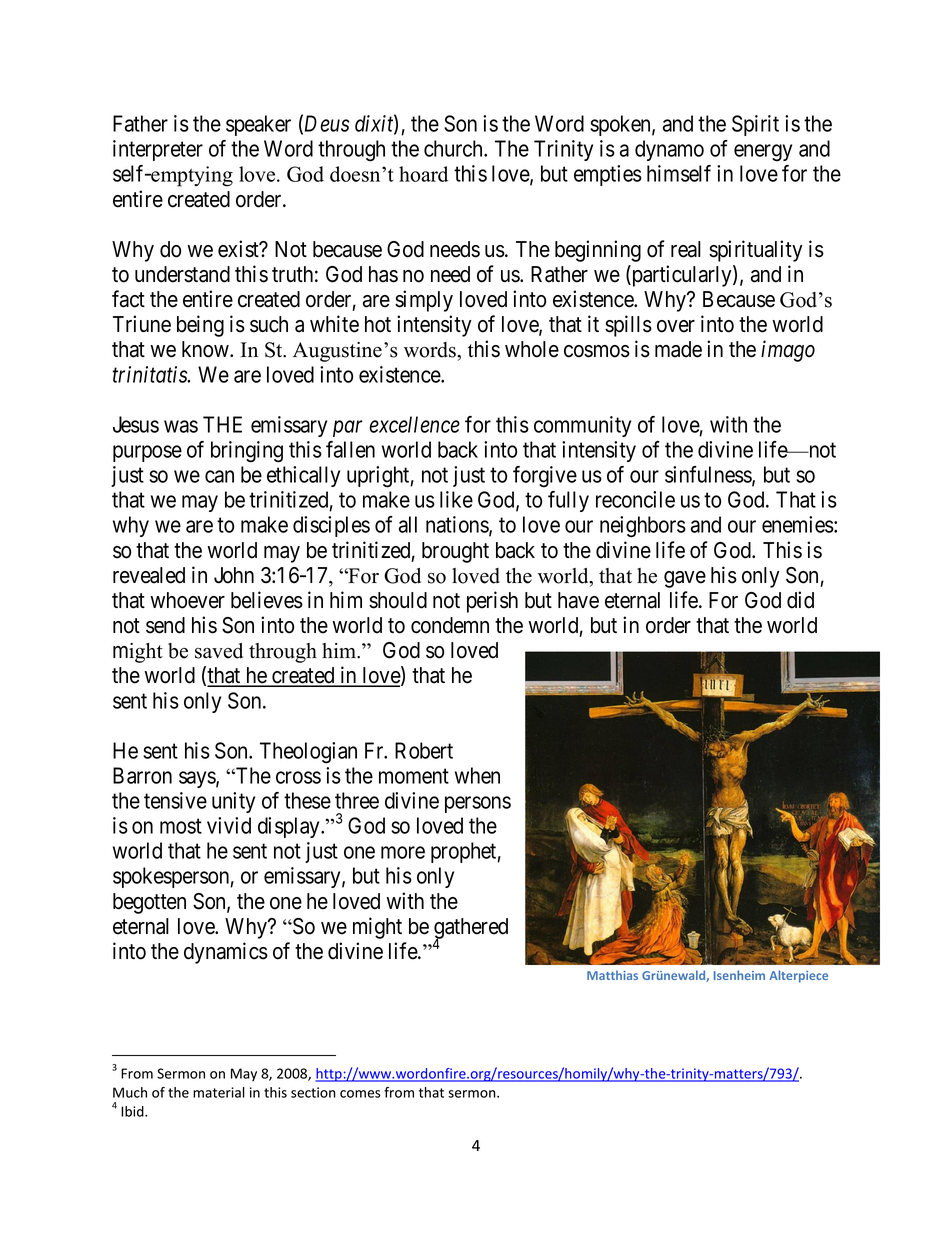 This image has height=1233, width=952. I want to click on interpreter, so click(158, 150).
